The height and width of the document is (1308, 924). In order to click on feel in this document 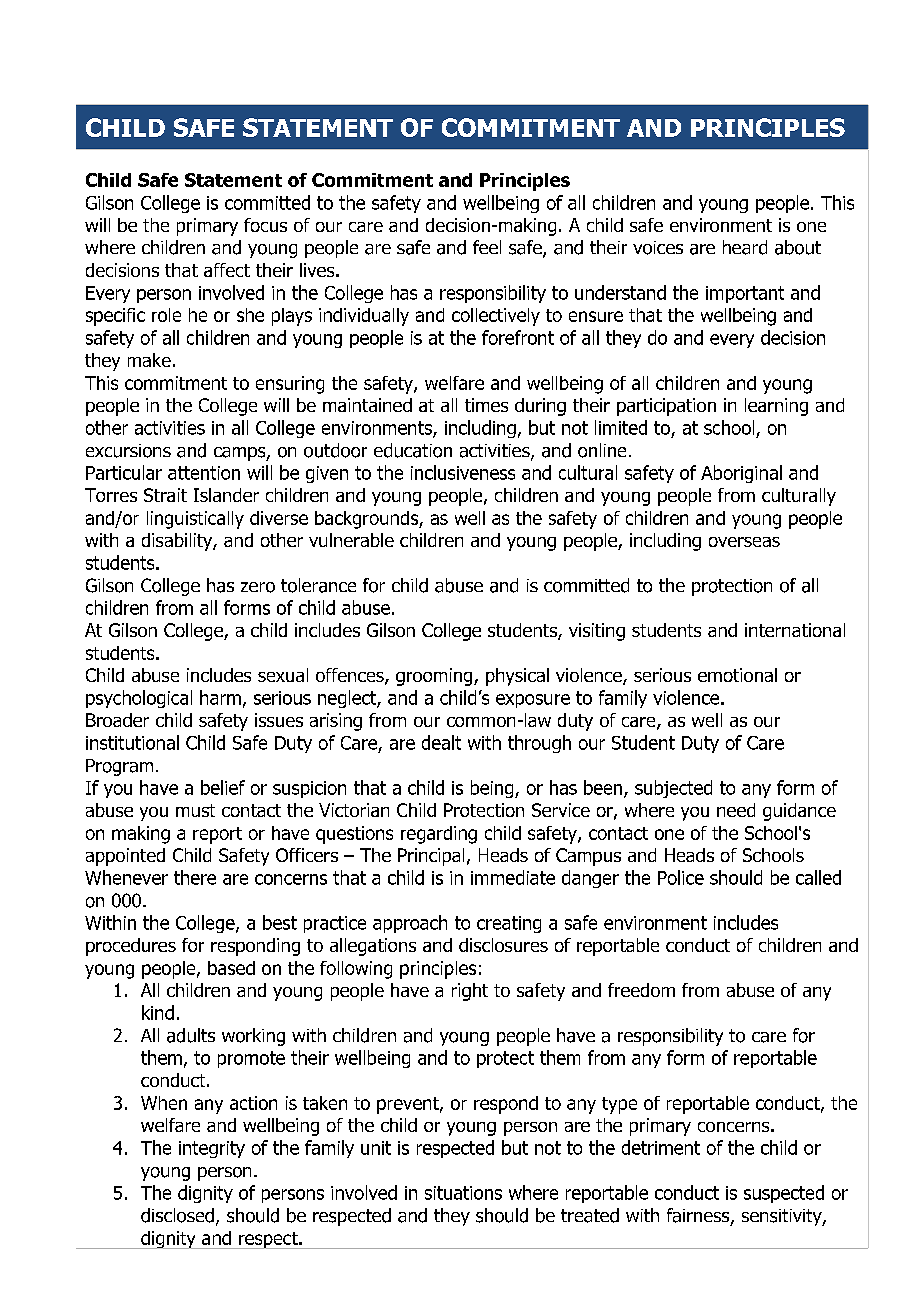, I will do `click(487, 247)`.
